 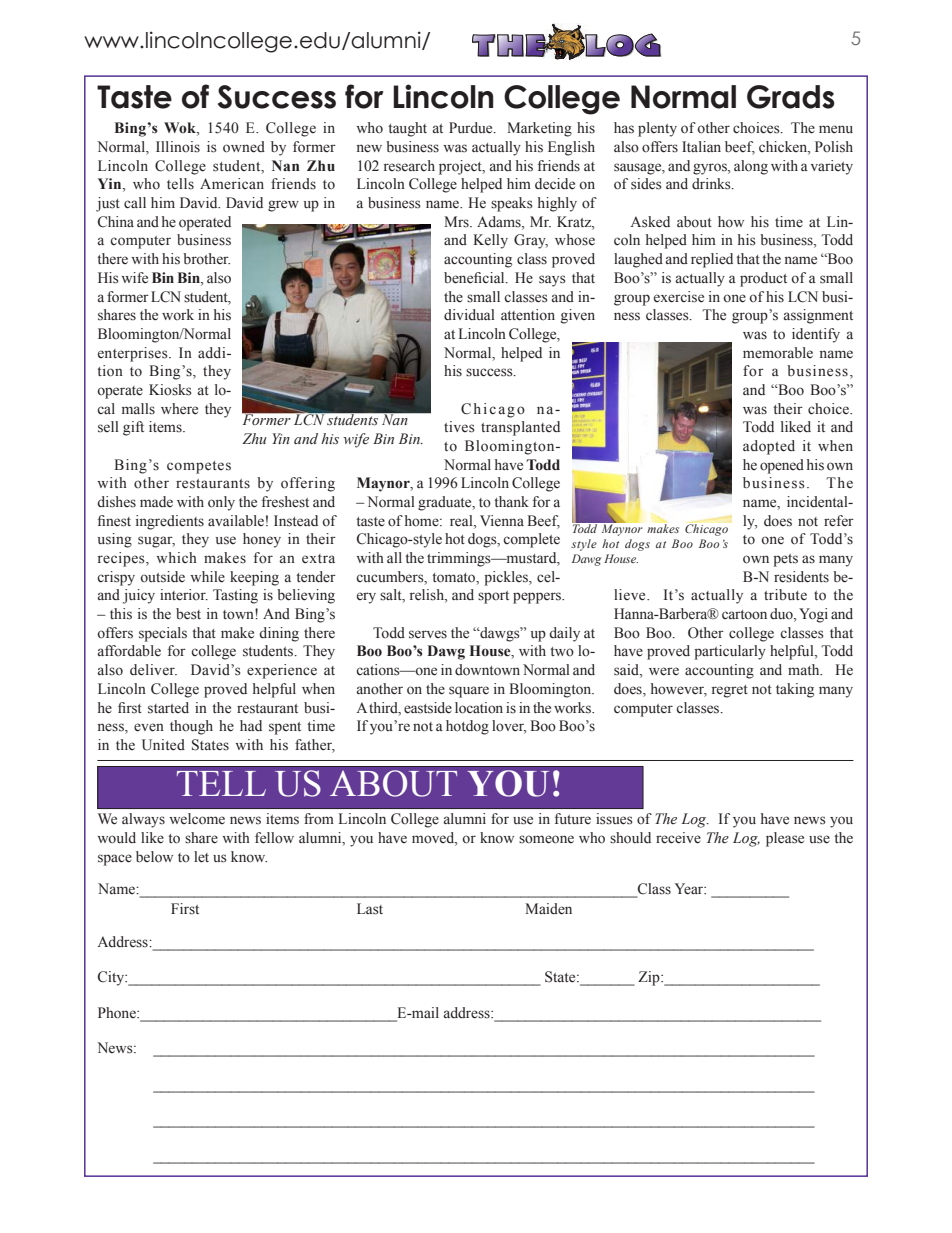 What do you see at coordinates (462, 521) in the screenshot?
I see `real` at bounding box center [462, 521].
